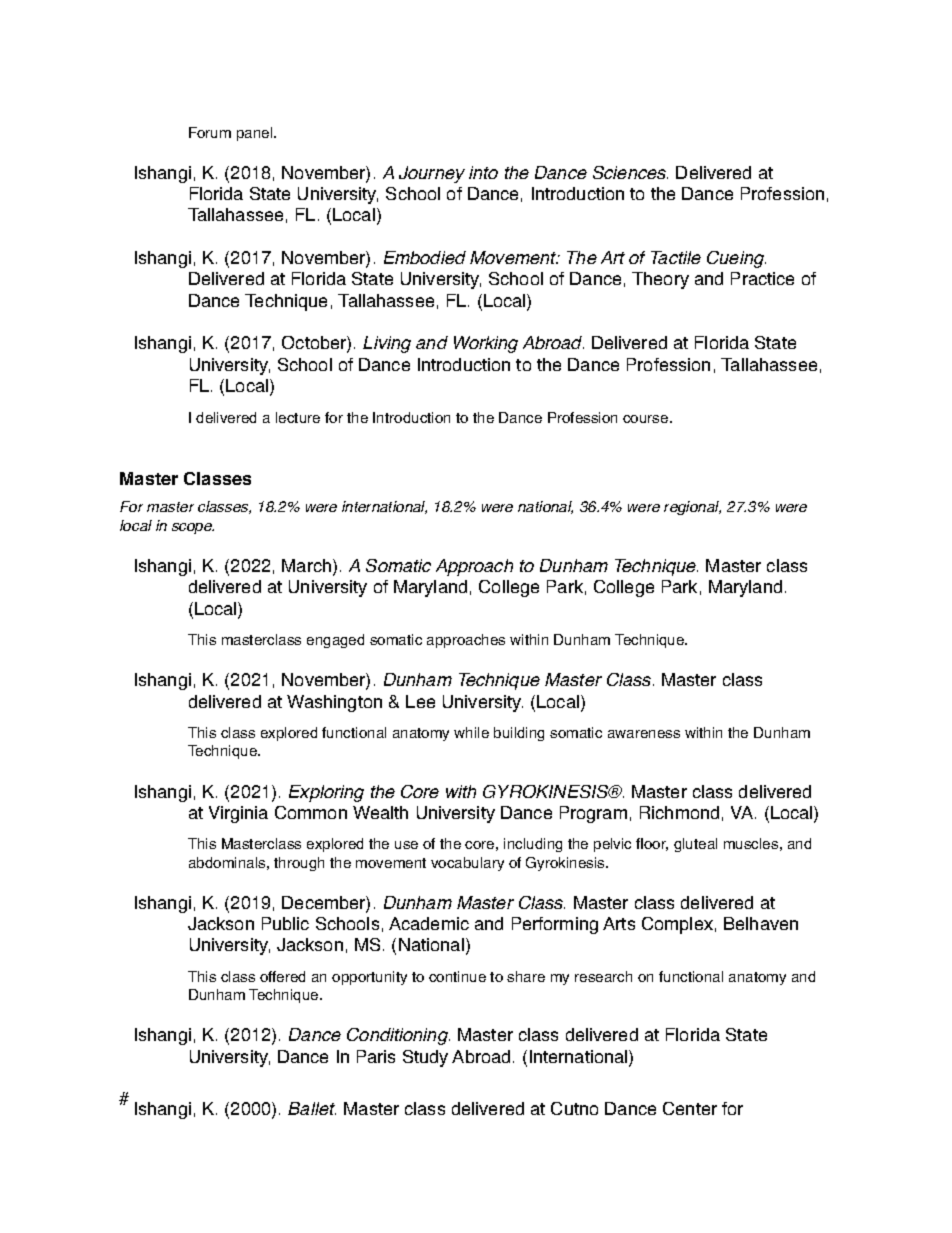 This screenshot has width=952, height=1233. What do you see at coordinates (298, 417) in the screenshot?
I see `lecture` at bounding box center [298, 417].
